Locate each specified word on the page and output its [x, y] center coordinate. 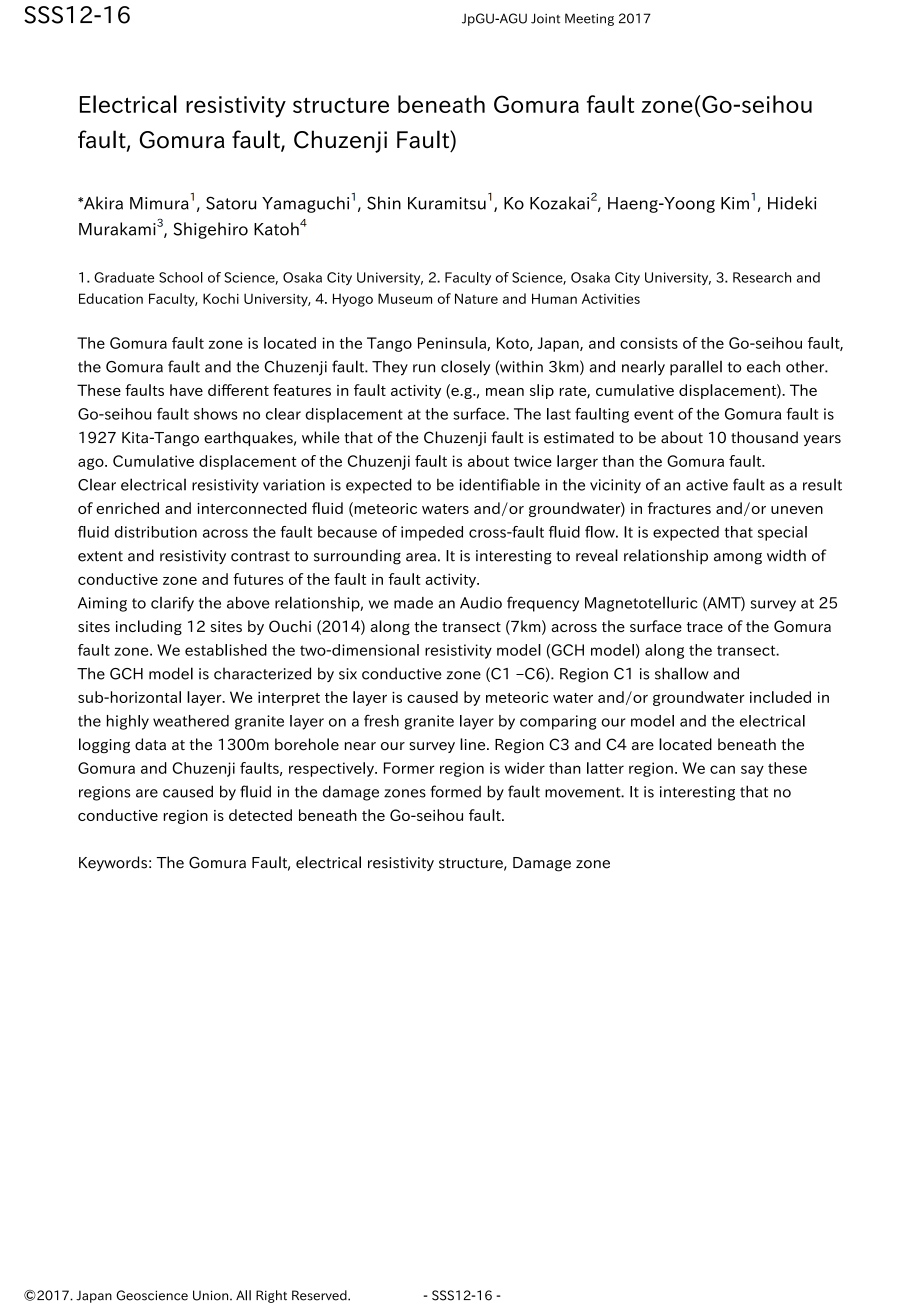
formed [455, 791]
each [763, 366]
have [186, 390]
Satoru [231, 203]
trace [705, 627]
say [752, 771]
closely [465, 368]
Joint [545, 18]
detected [260, 815]
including [149, 627]
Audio [481, 603]
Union [212, 1295]
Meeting [589, 19]
